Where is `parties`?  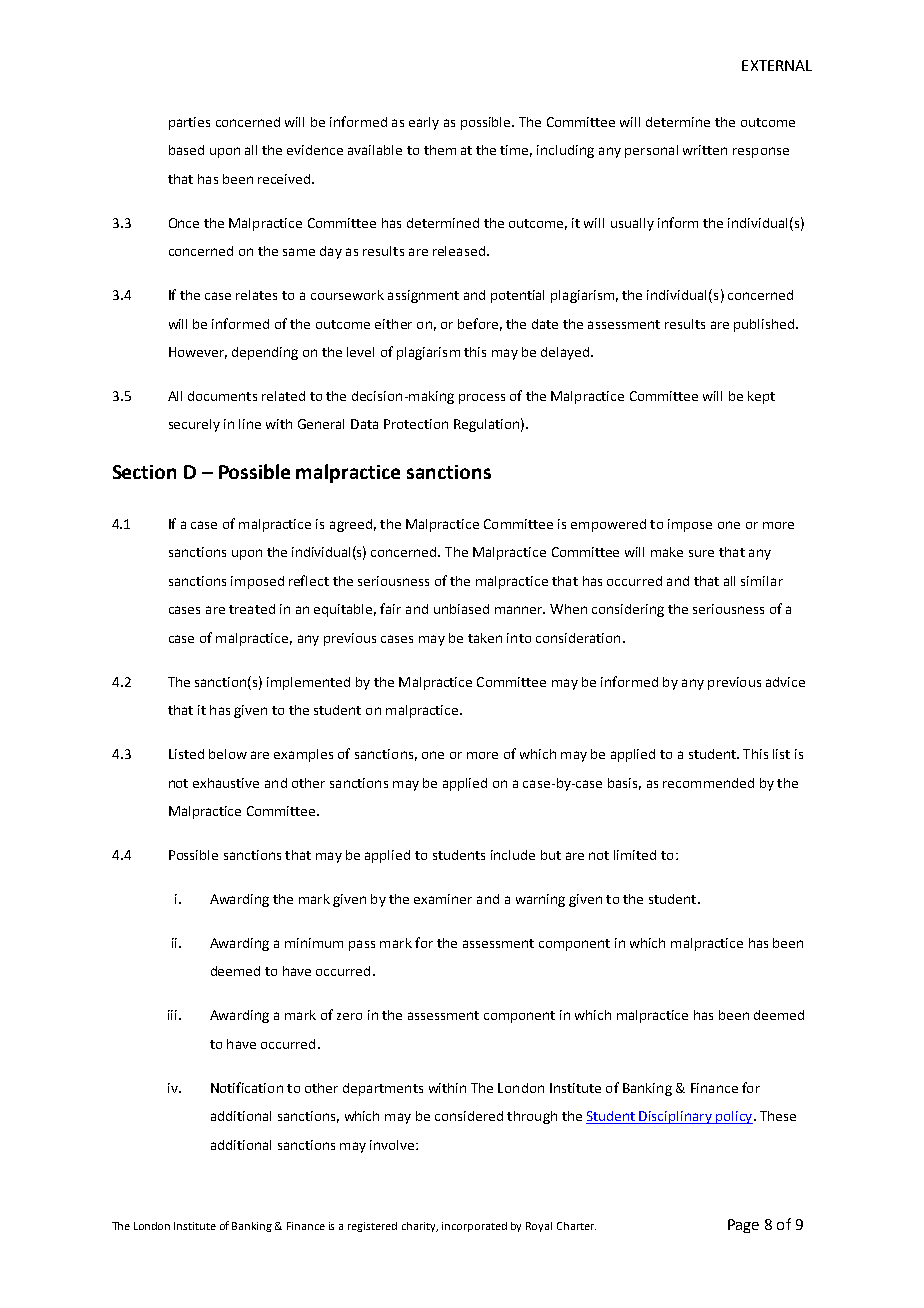
parties is located at coordinates (189, 123).
